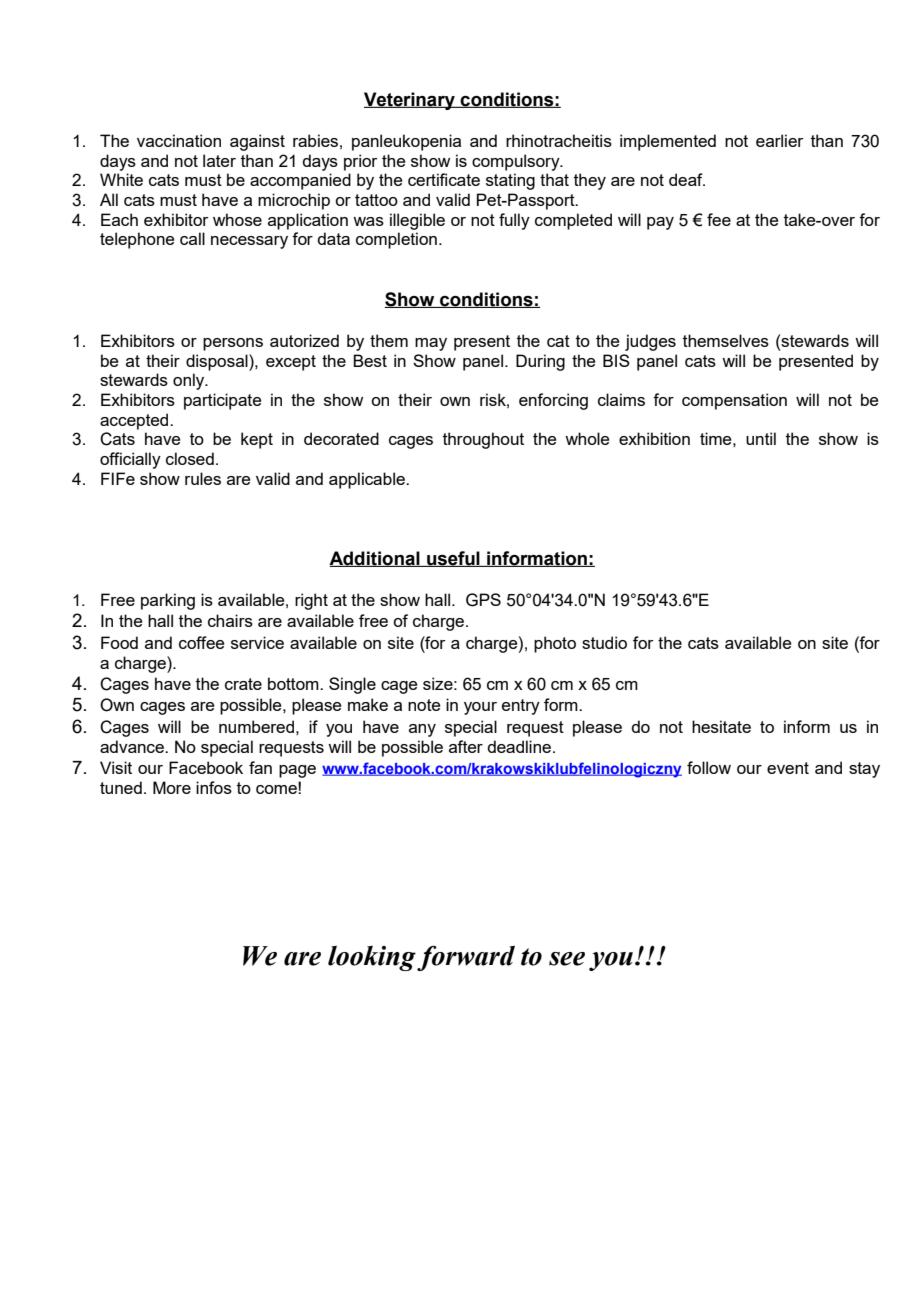 The width and height of the screenshot is (924, 1308). What do you see at coordinates (179, 140) in the screenshot?
I see `vaccination` at bounding box center [179, 140].
